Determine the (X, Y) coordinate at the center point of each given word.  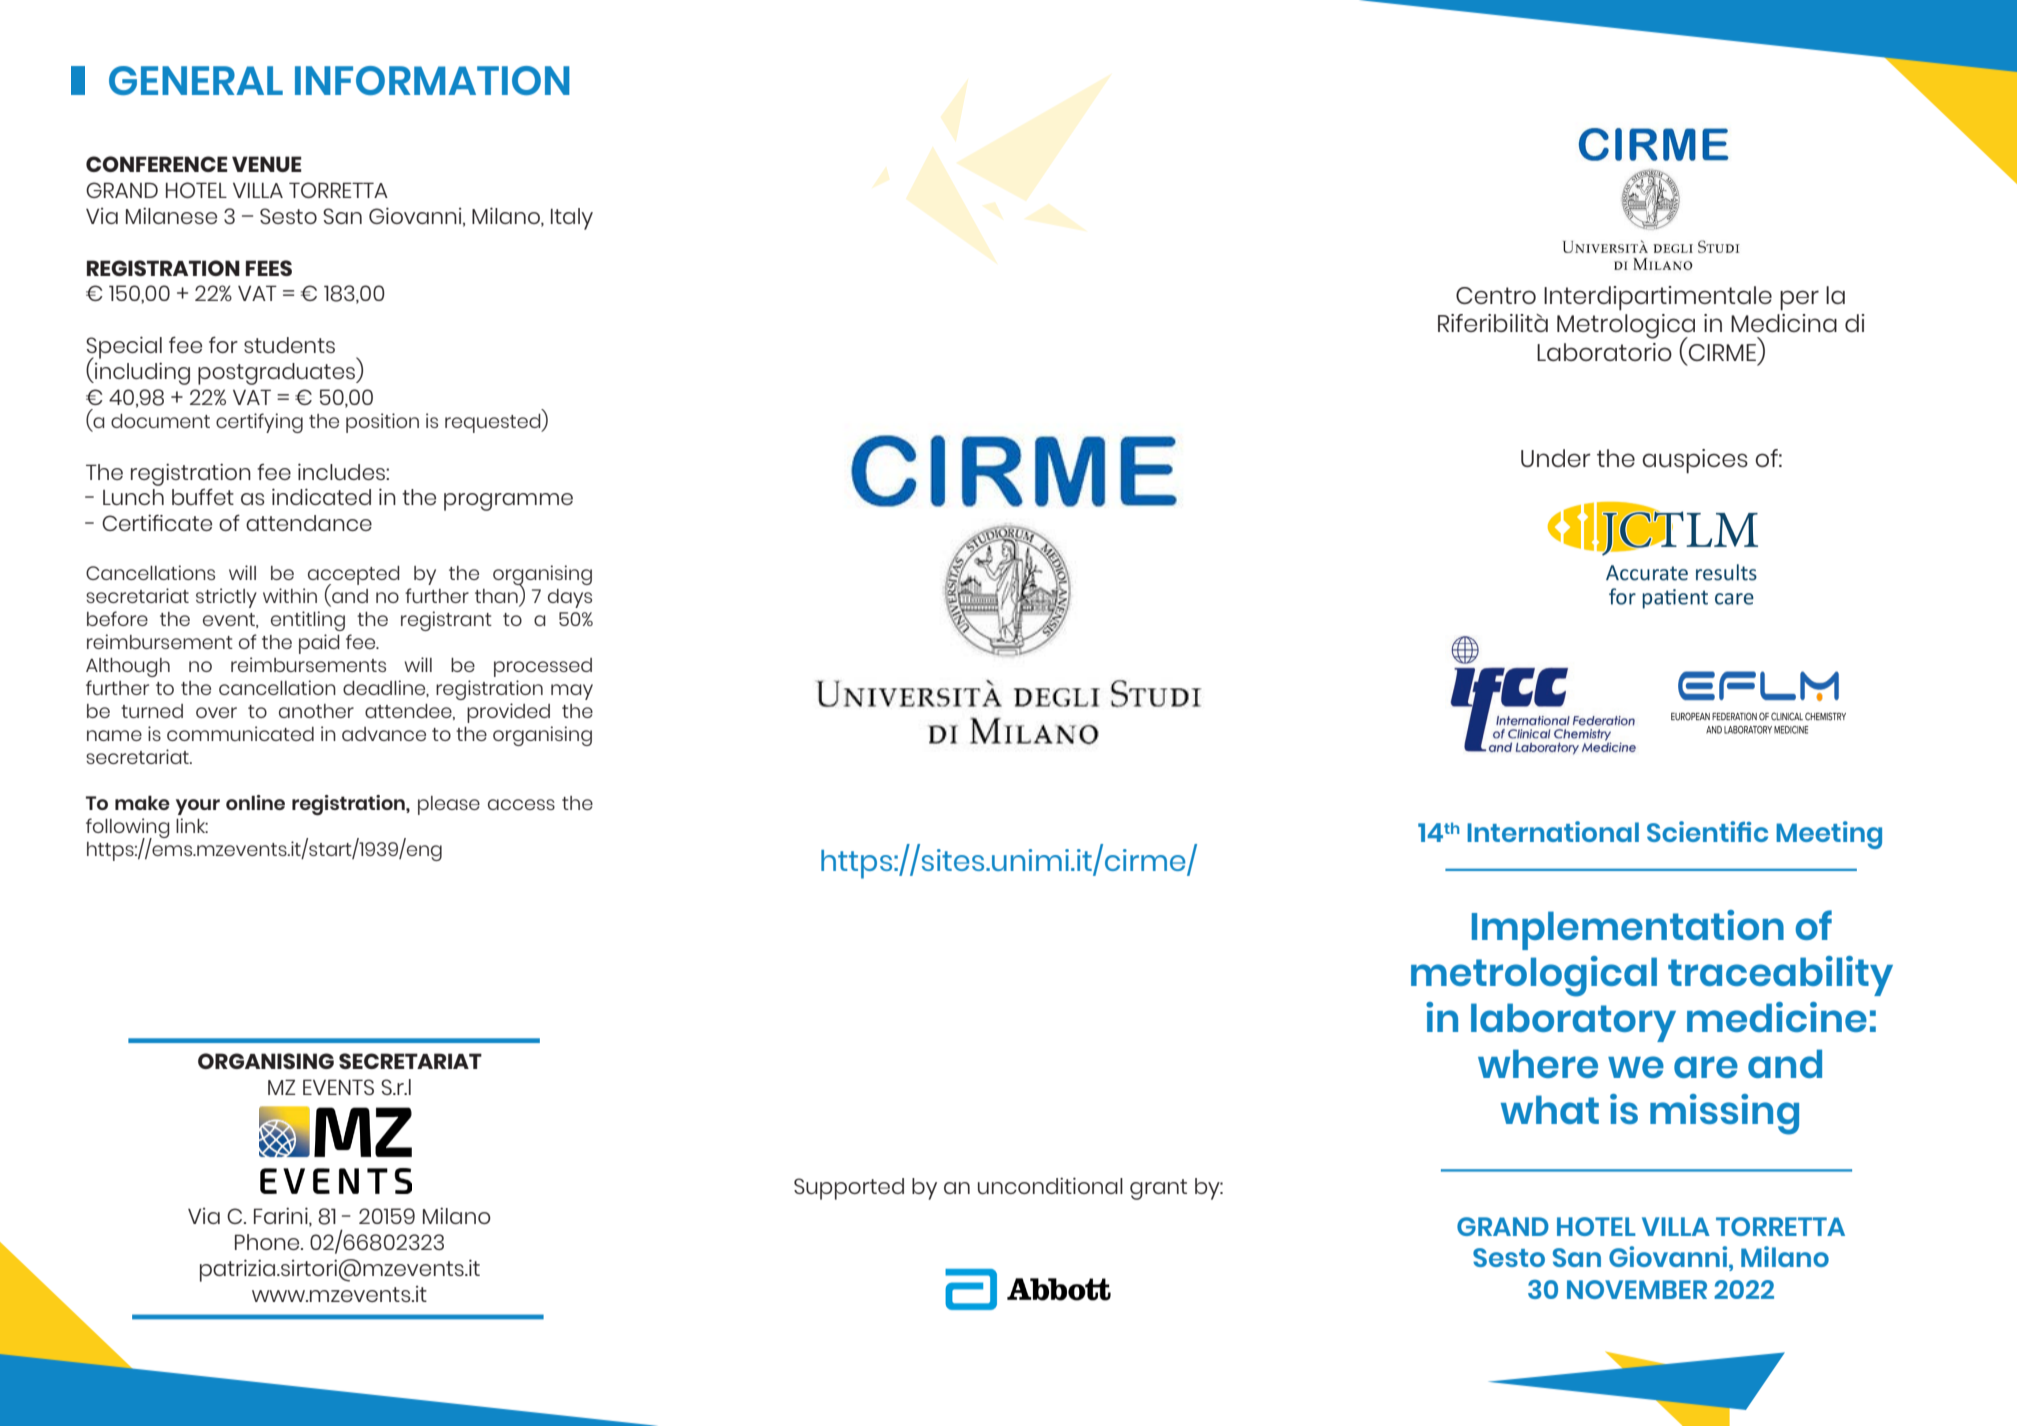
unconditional (1050, 1186)
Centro (1496, 295)
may (572, 692)
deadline (385, 688)
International (1553, 831)
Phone (268, 1242)
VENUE (267, 164)
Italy (572, 219)
